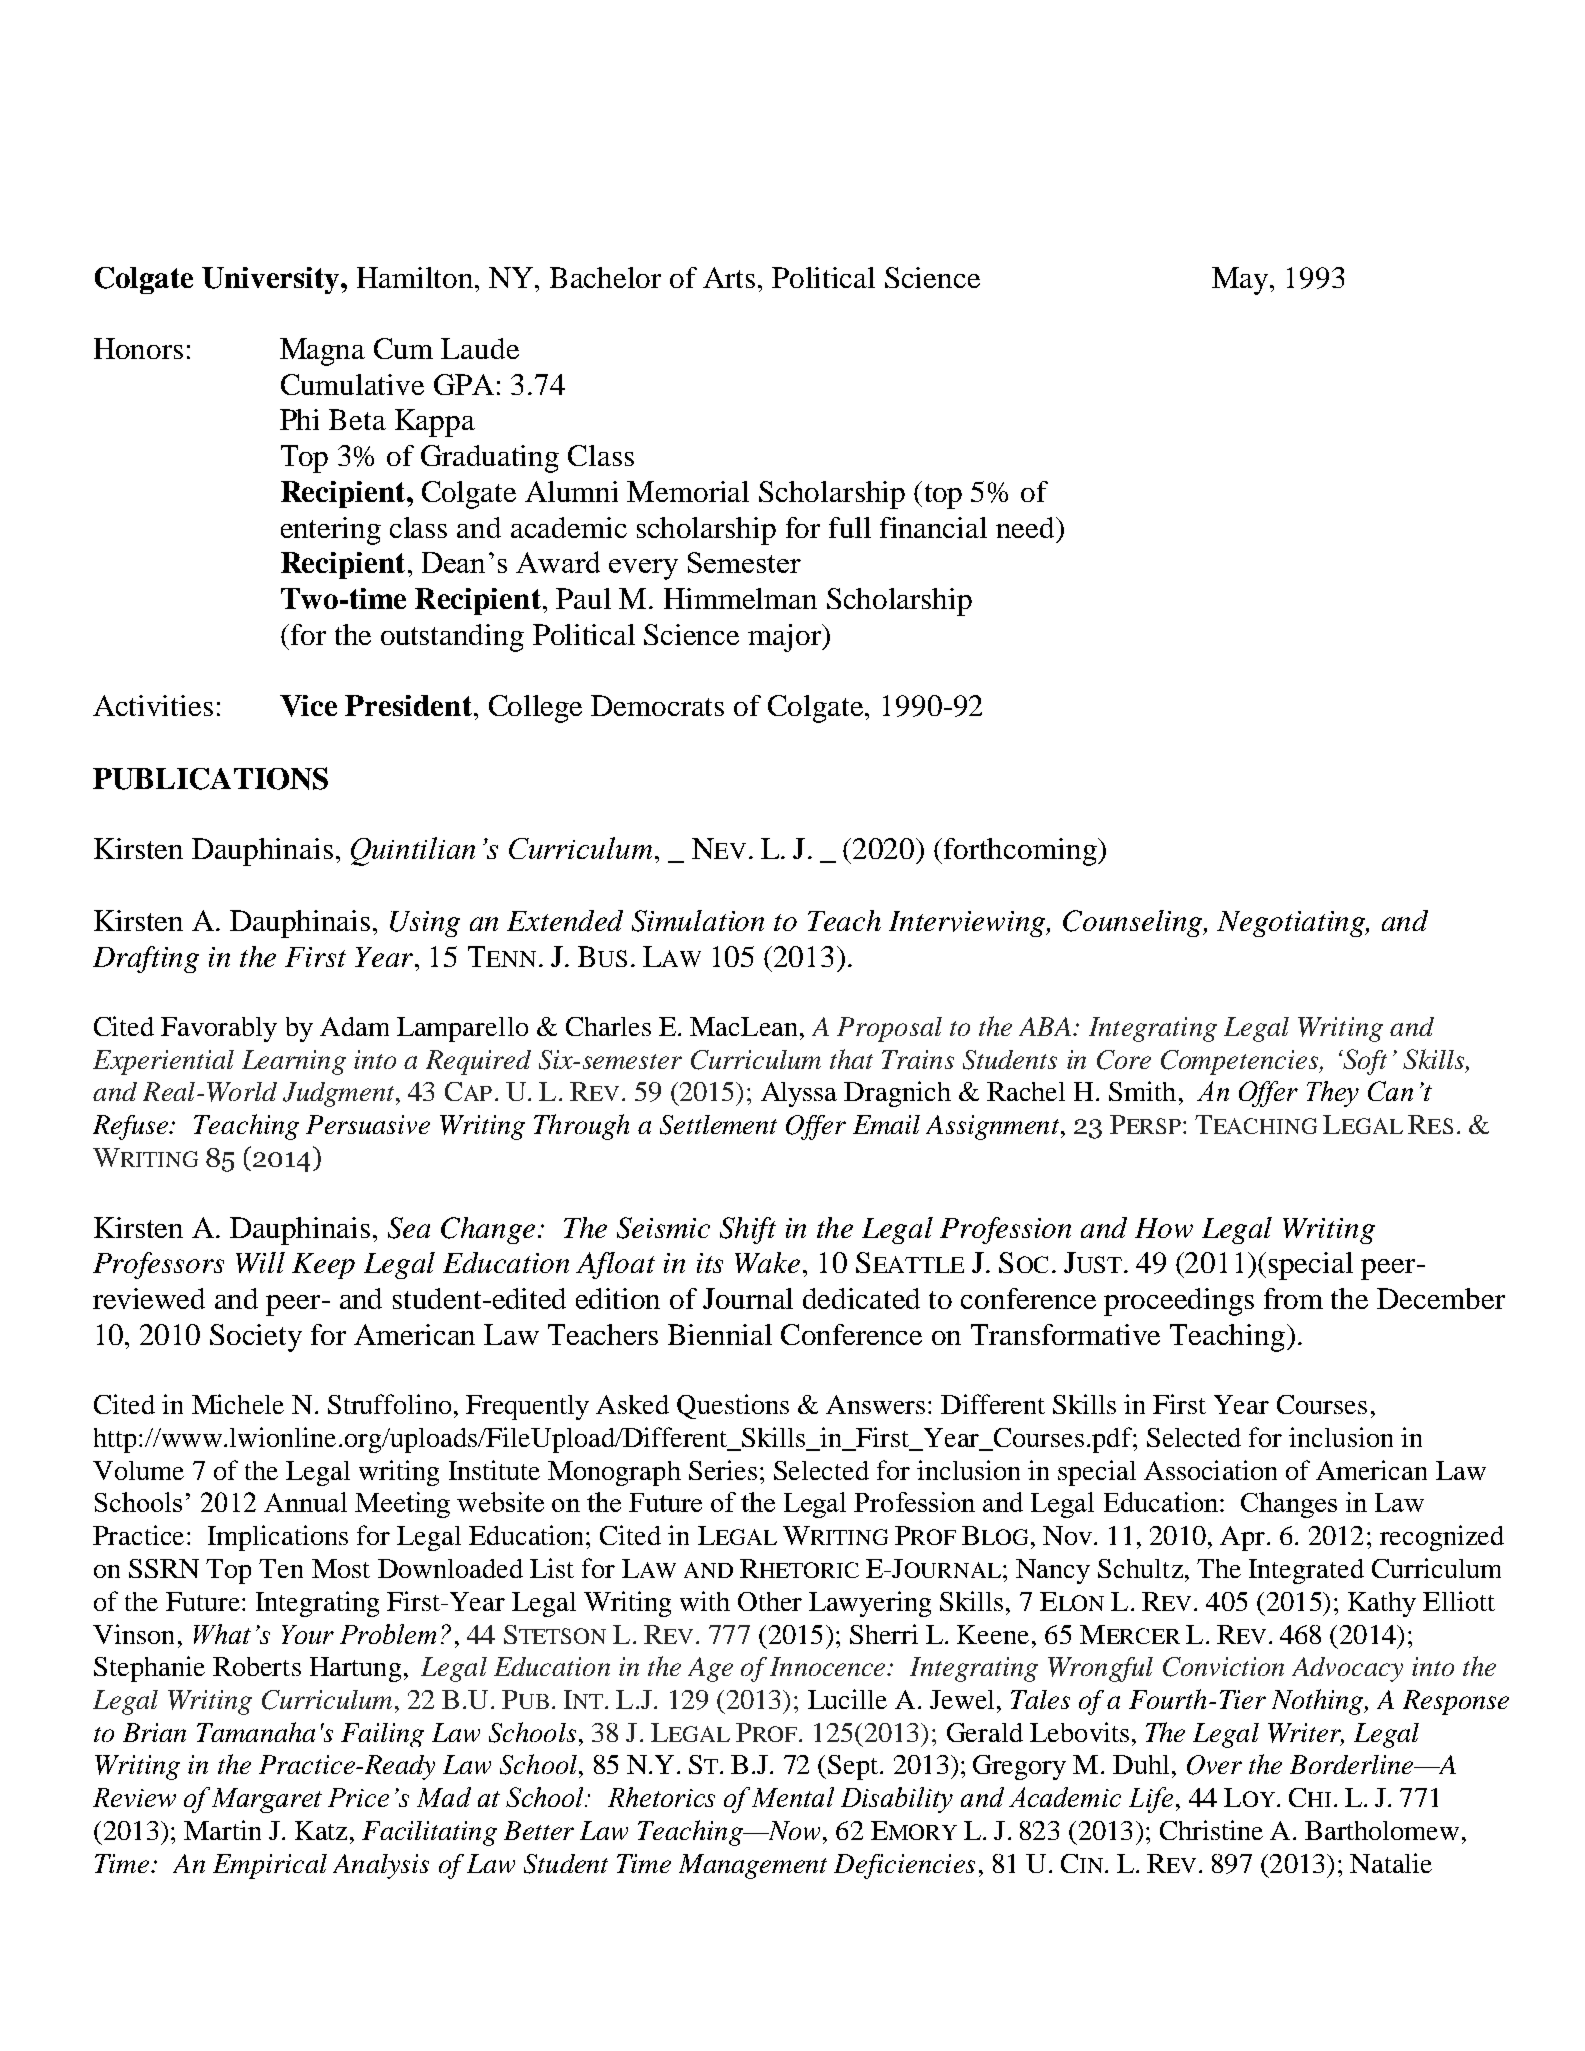  Describe the element at coordinates (1333, 1094) in the screenshot. I see `They` at that location.
